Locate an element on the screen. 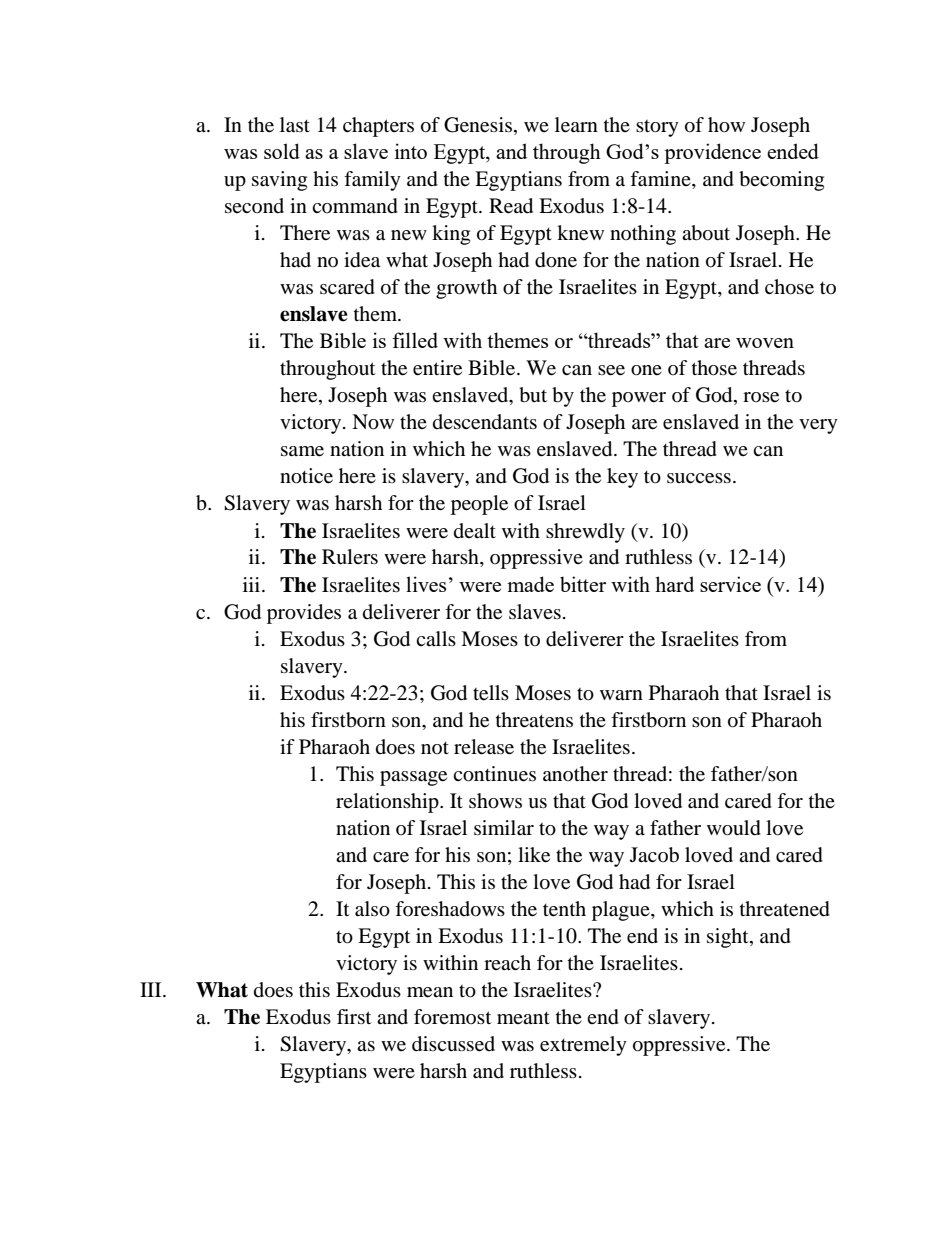 This screenshot has height=1233, width=952. foremost is located at coordinates (452, 1017).
